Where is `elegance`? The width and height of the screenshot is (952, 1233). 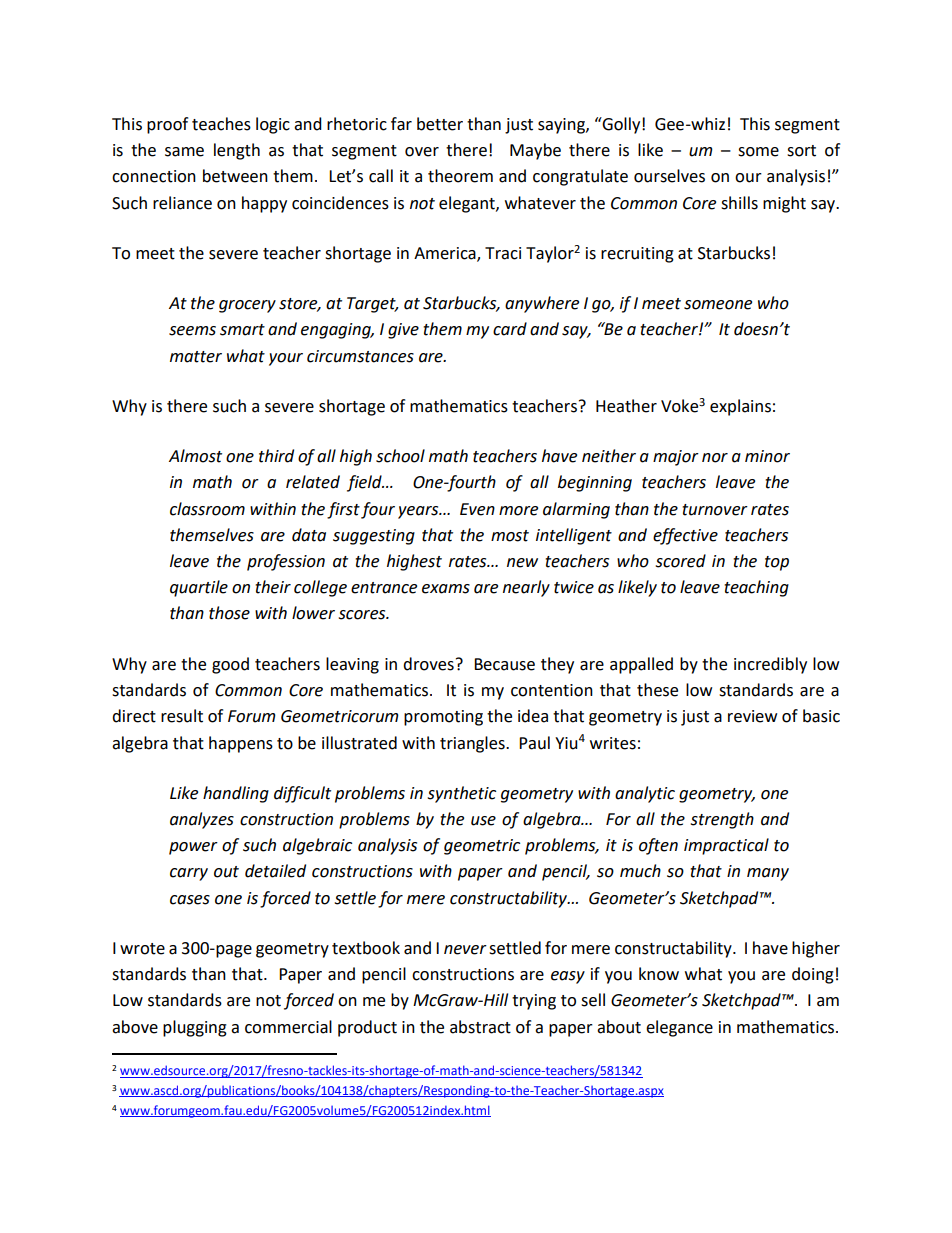 elegance is located at coordinates (679, 1028).
